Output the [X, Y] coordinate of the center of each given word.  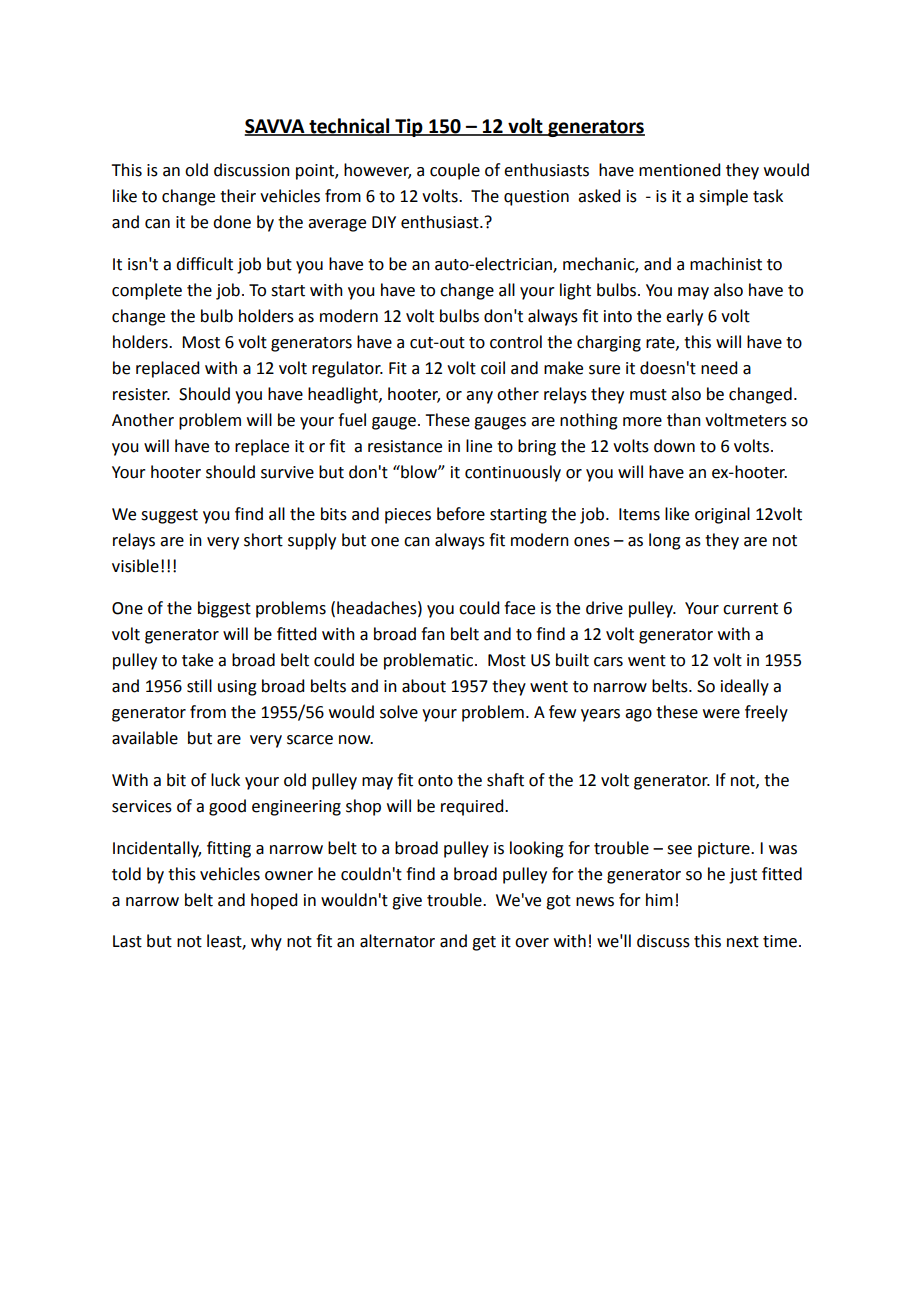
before [461, 514]
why [266, 942]
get [484, 943]
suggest [169, 516]
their [238, 196]
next [743, 942]
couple [455, 171]
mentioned [679, 170]
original [722, 515]
